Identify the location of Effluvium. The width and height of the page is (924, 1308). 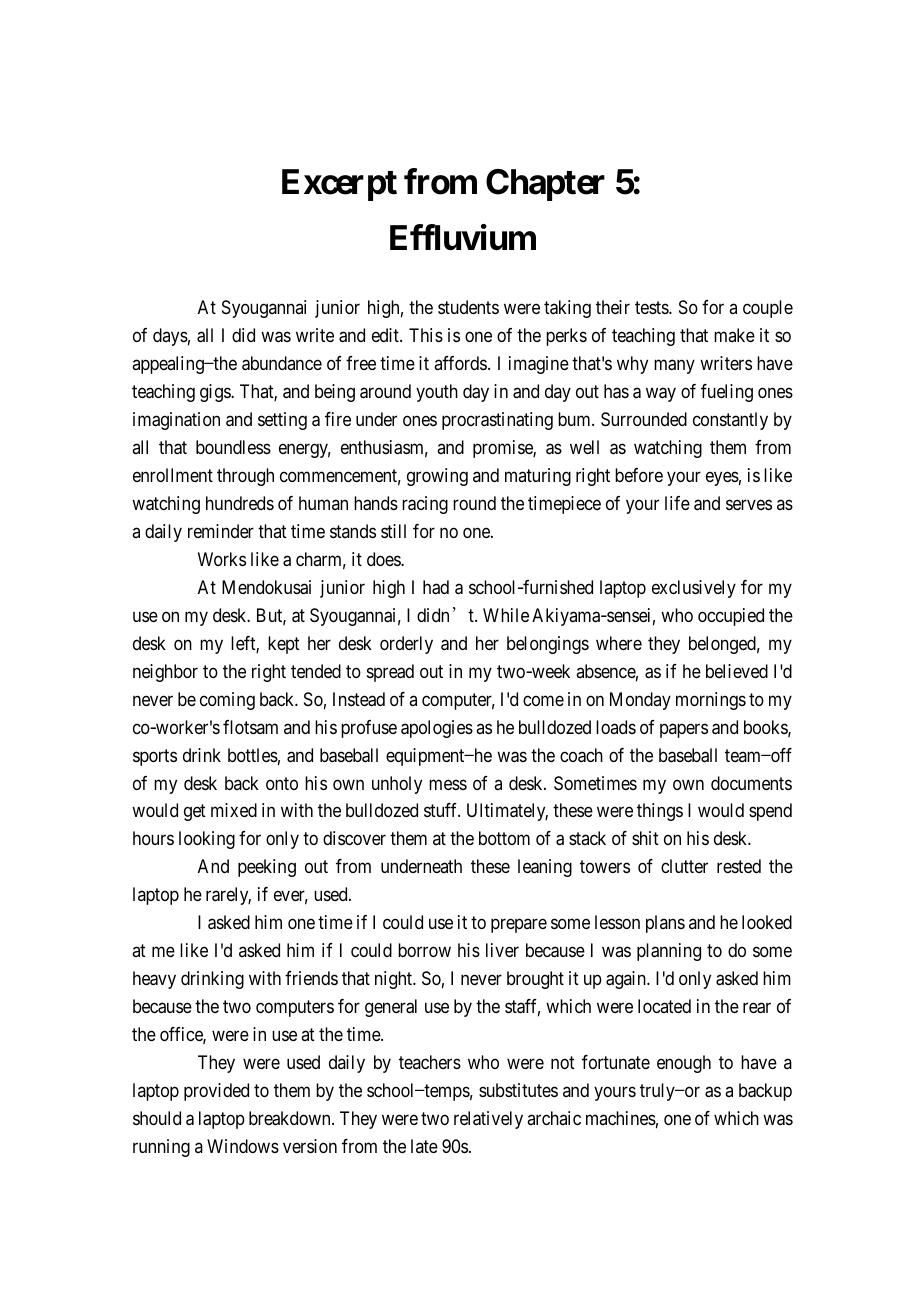
(463, 238).
